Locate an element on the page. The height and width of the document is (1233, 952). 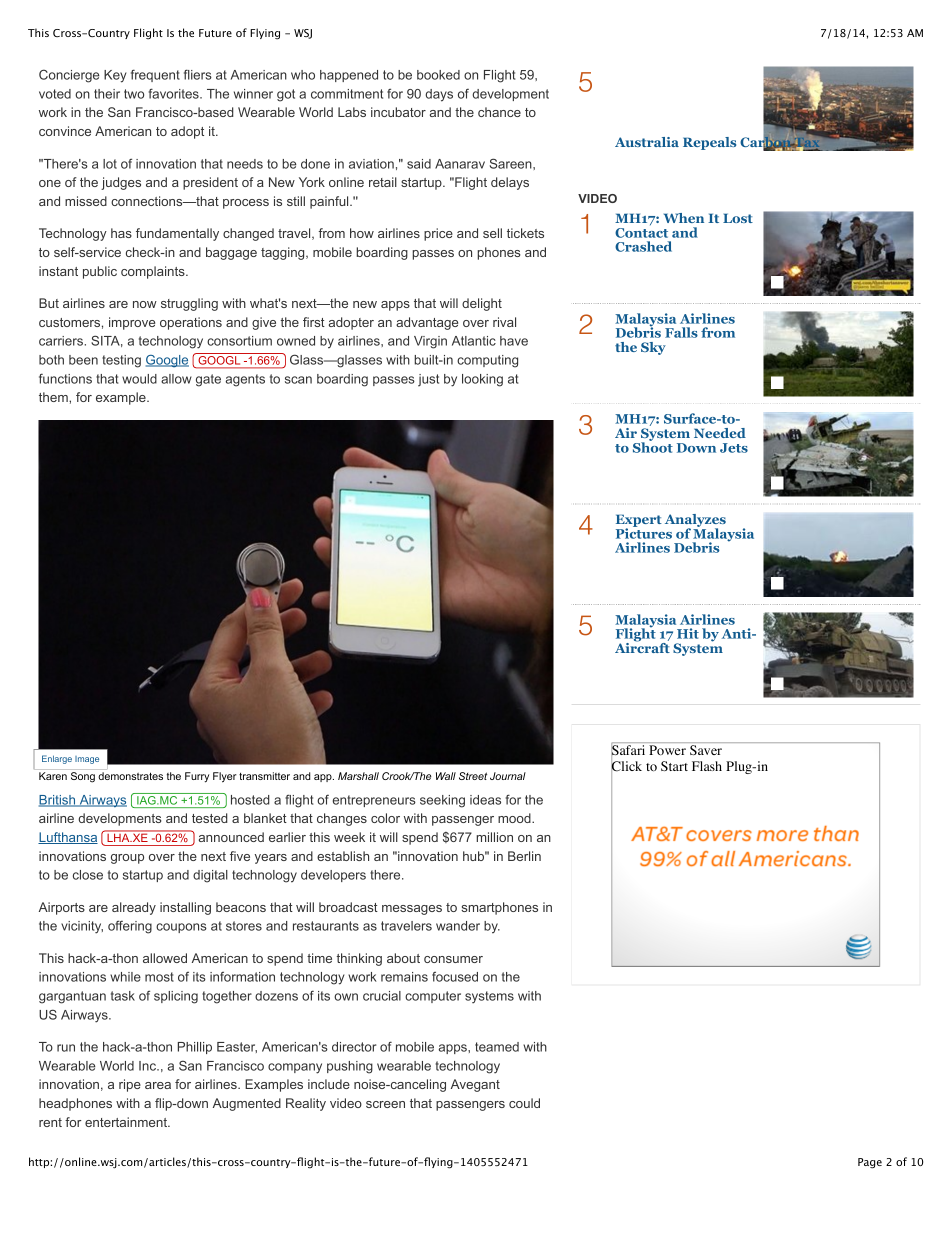
computing is located at coordinates (487, 361).
